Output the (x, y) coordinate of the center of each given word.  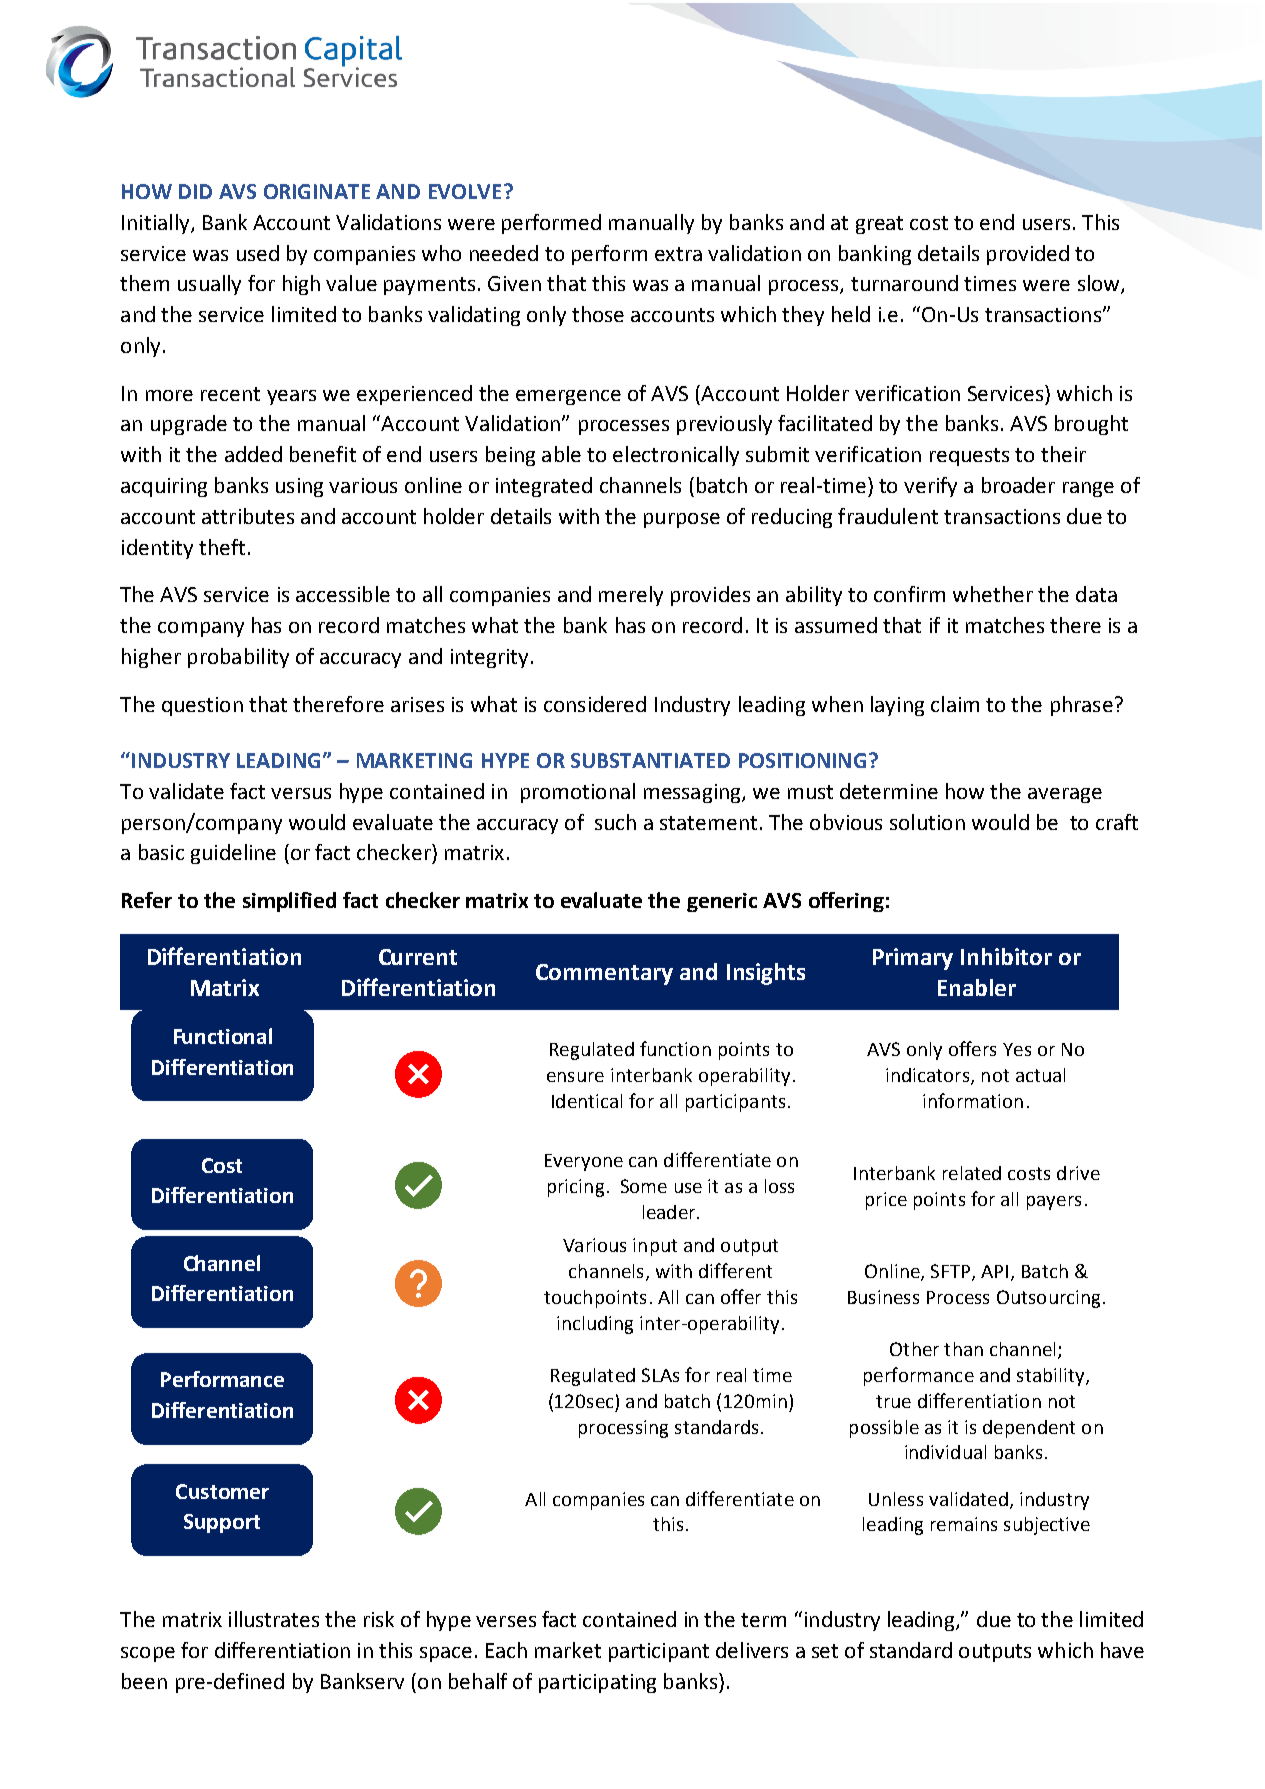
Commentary (604, 974)
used (258, 253)
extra (678, 254)
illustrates (274, 1619)
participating (597, 1683)
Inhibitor (1006, 956)
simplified (289, 902)
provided (1028, 255)
